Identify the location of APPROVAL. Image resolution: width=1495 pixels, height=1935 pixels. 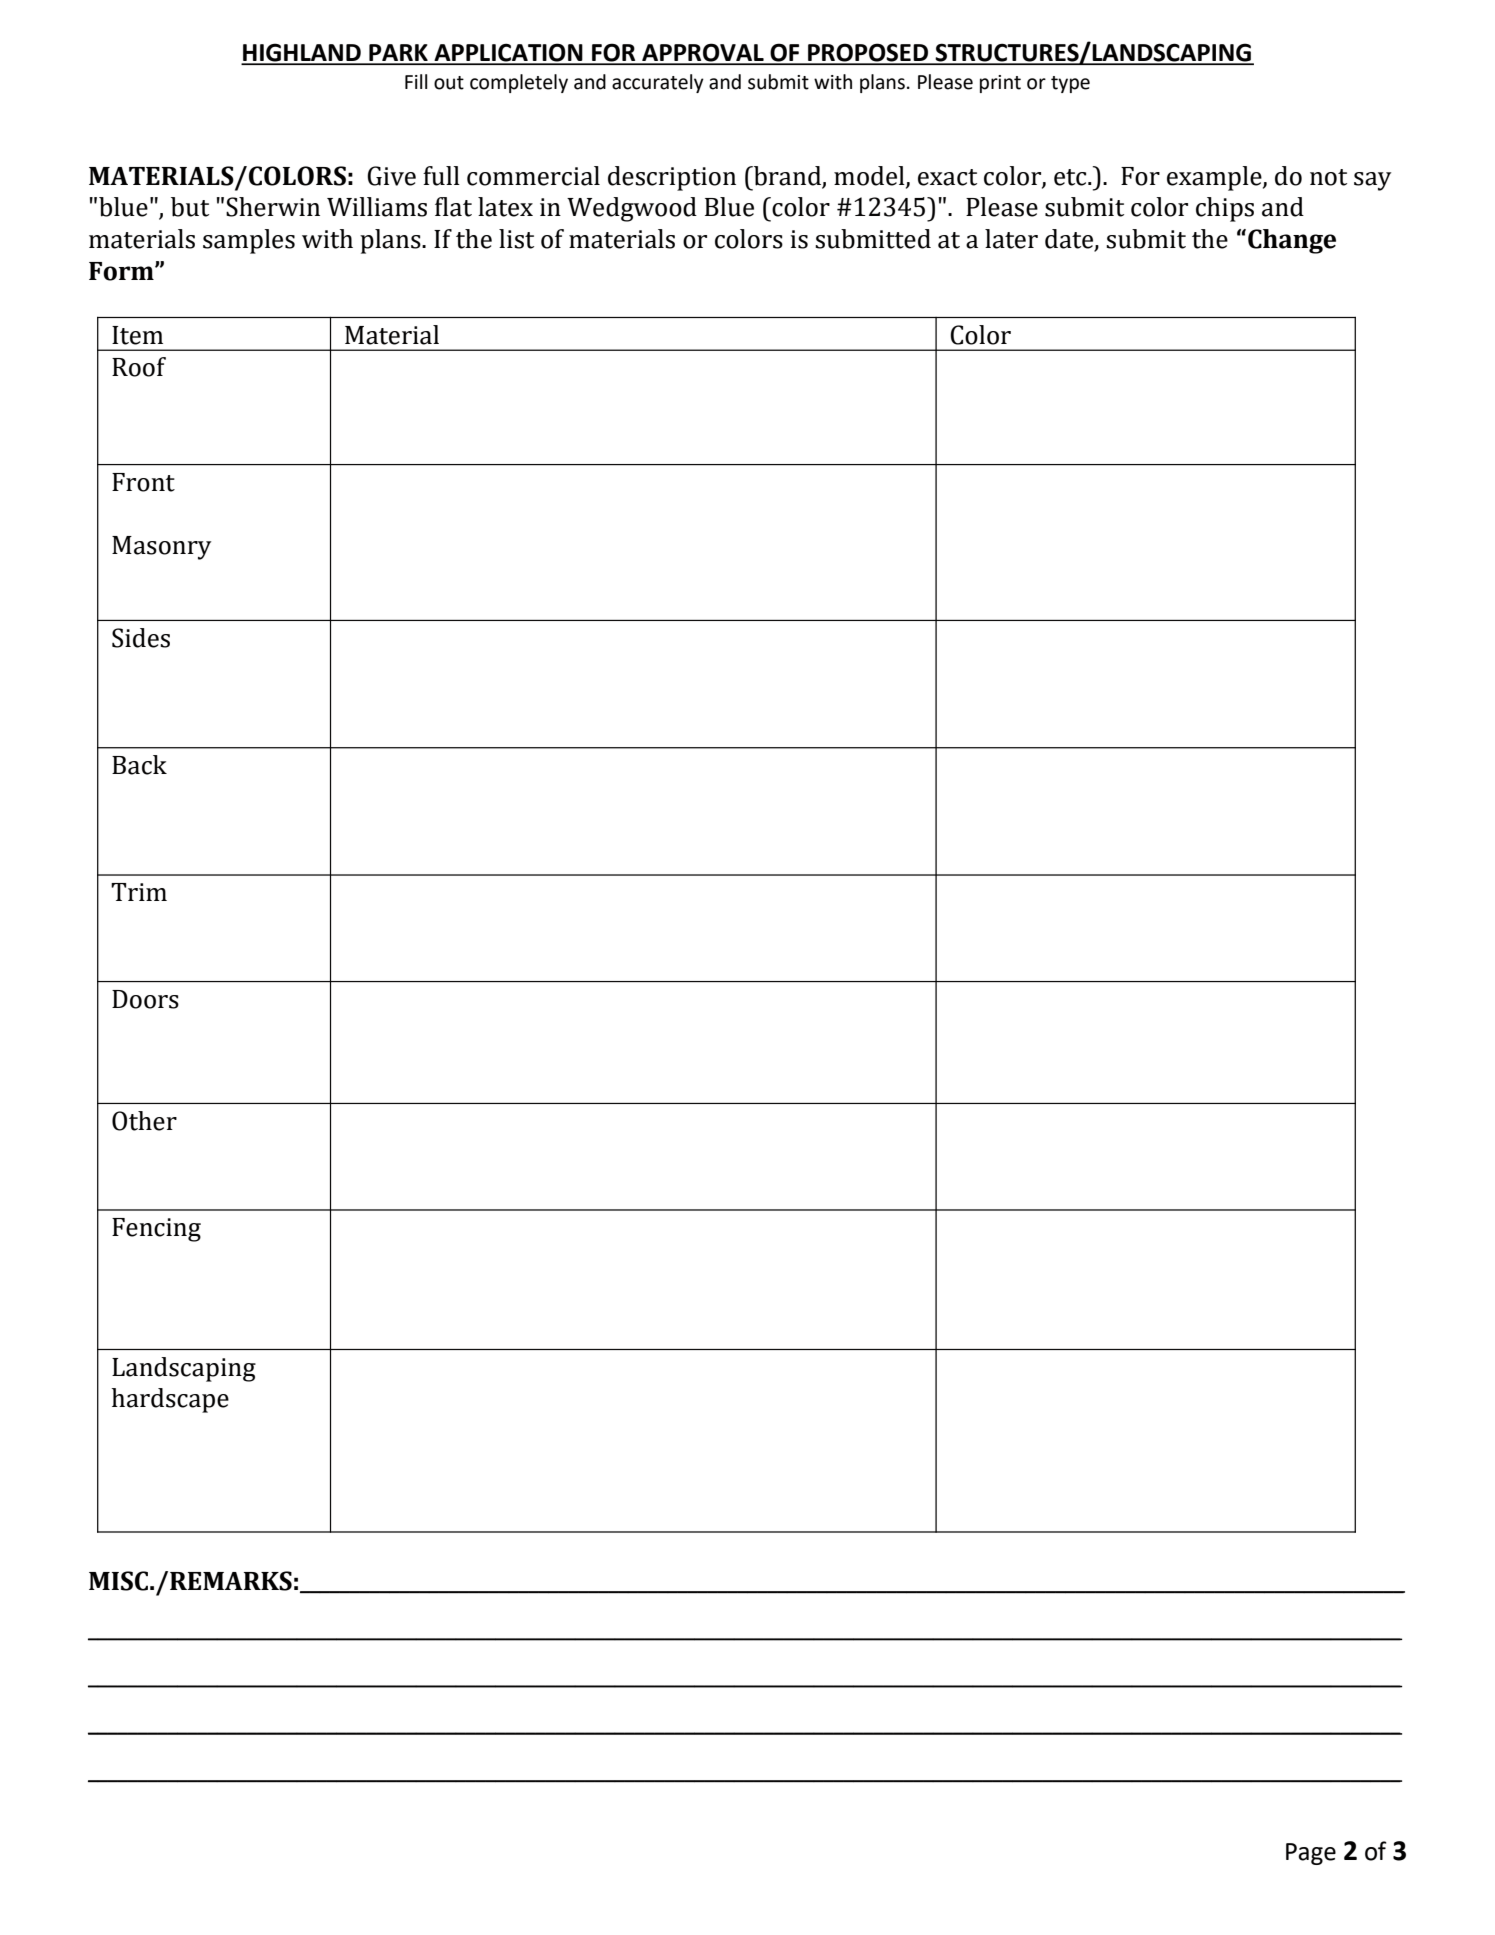
(703, 54).
